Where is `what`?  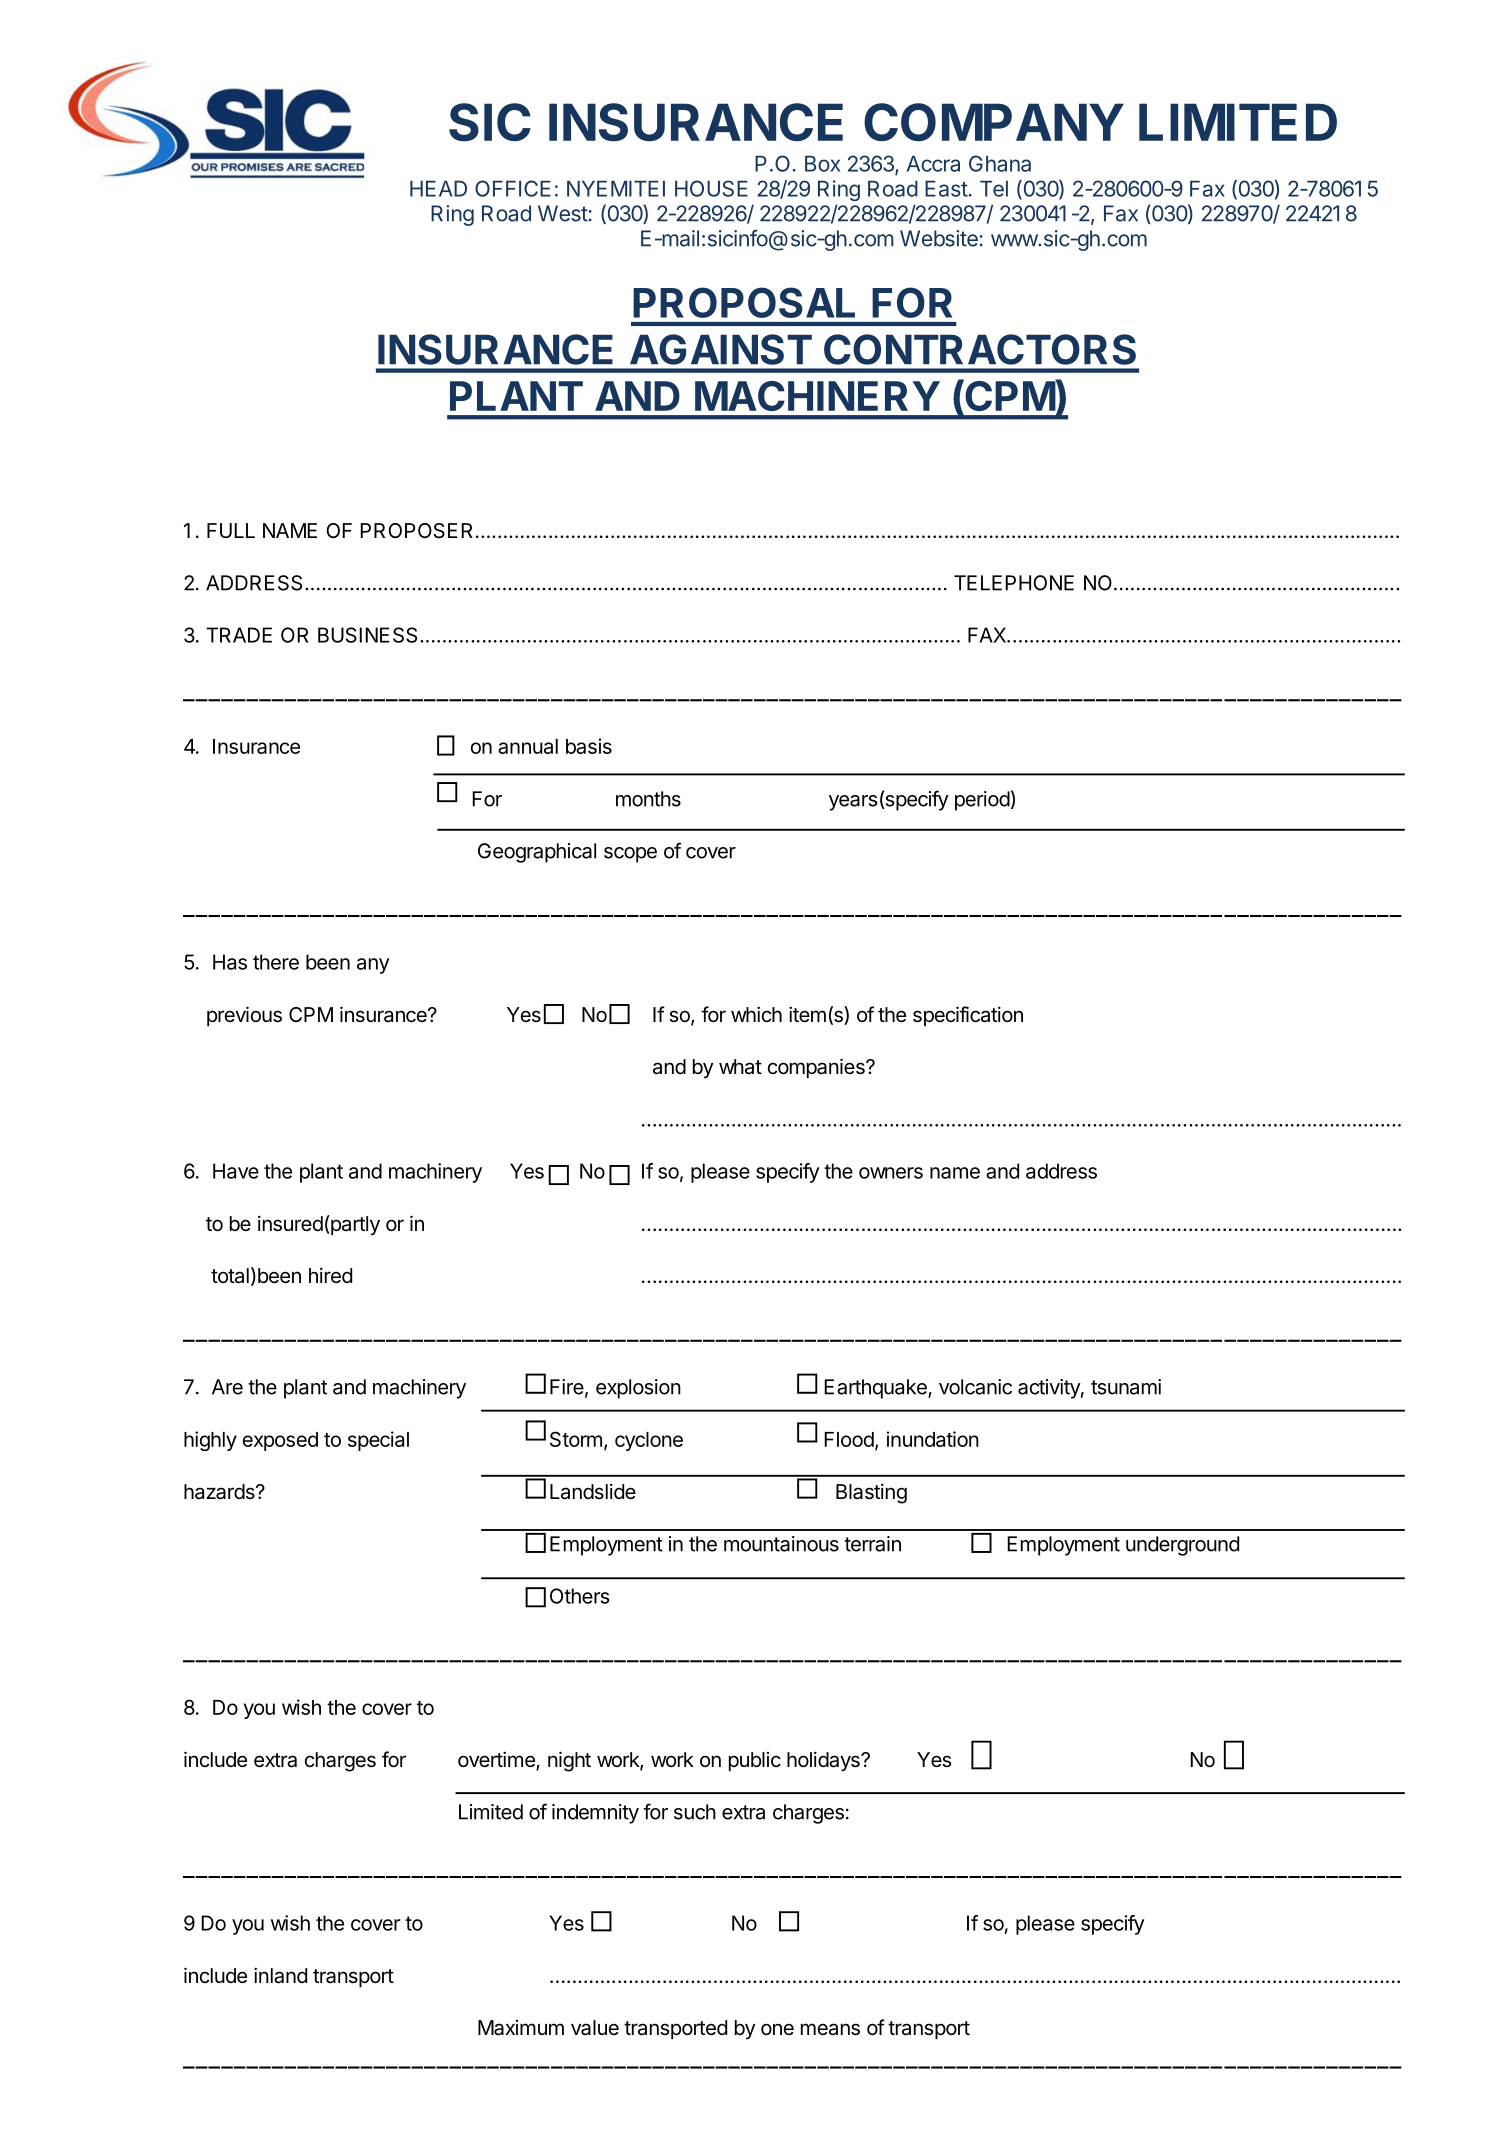
what is located at coordinates (740, 1067).
